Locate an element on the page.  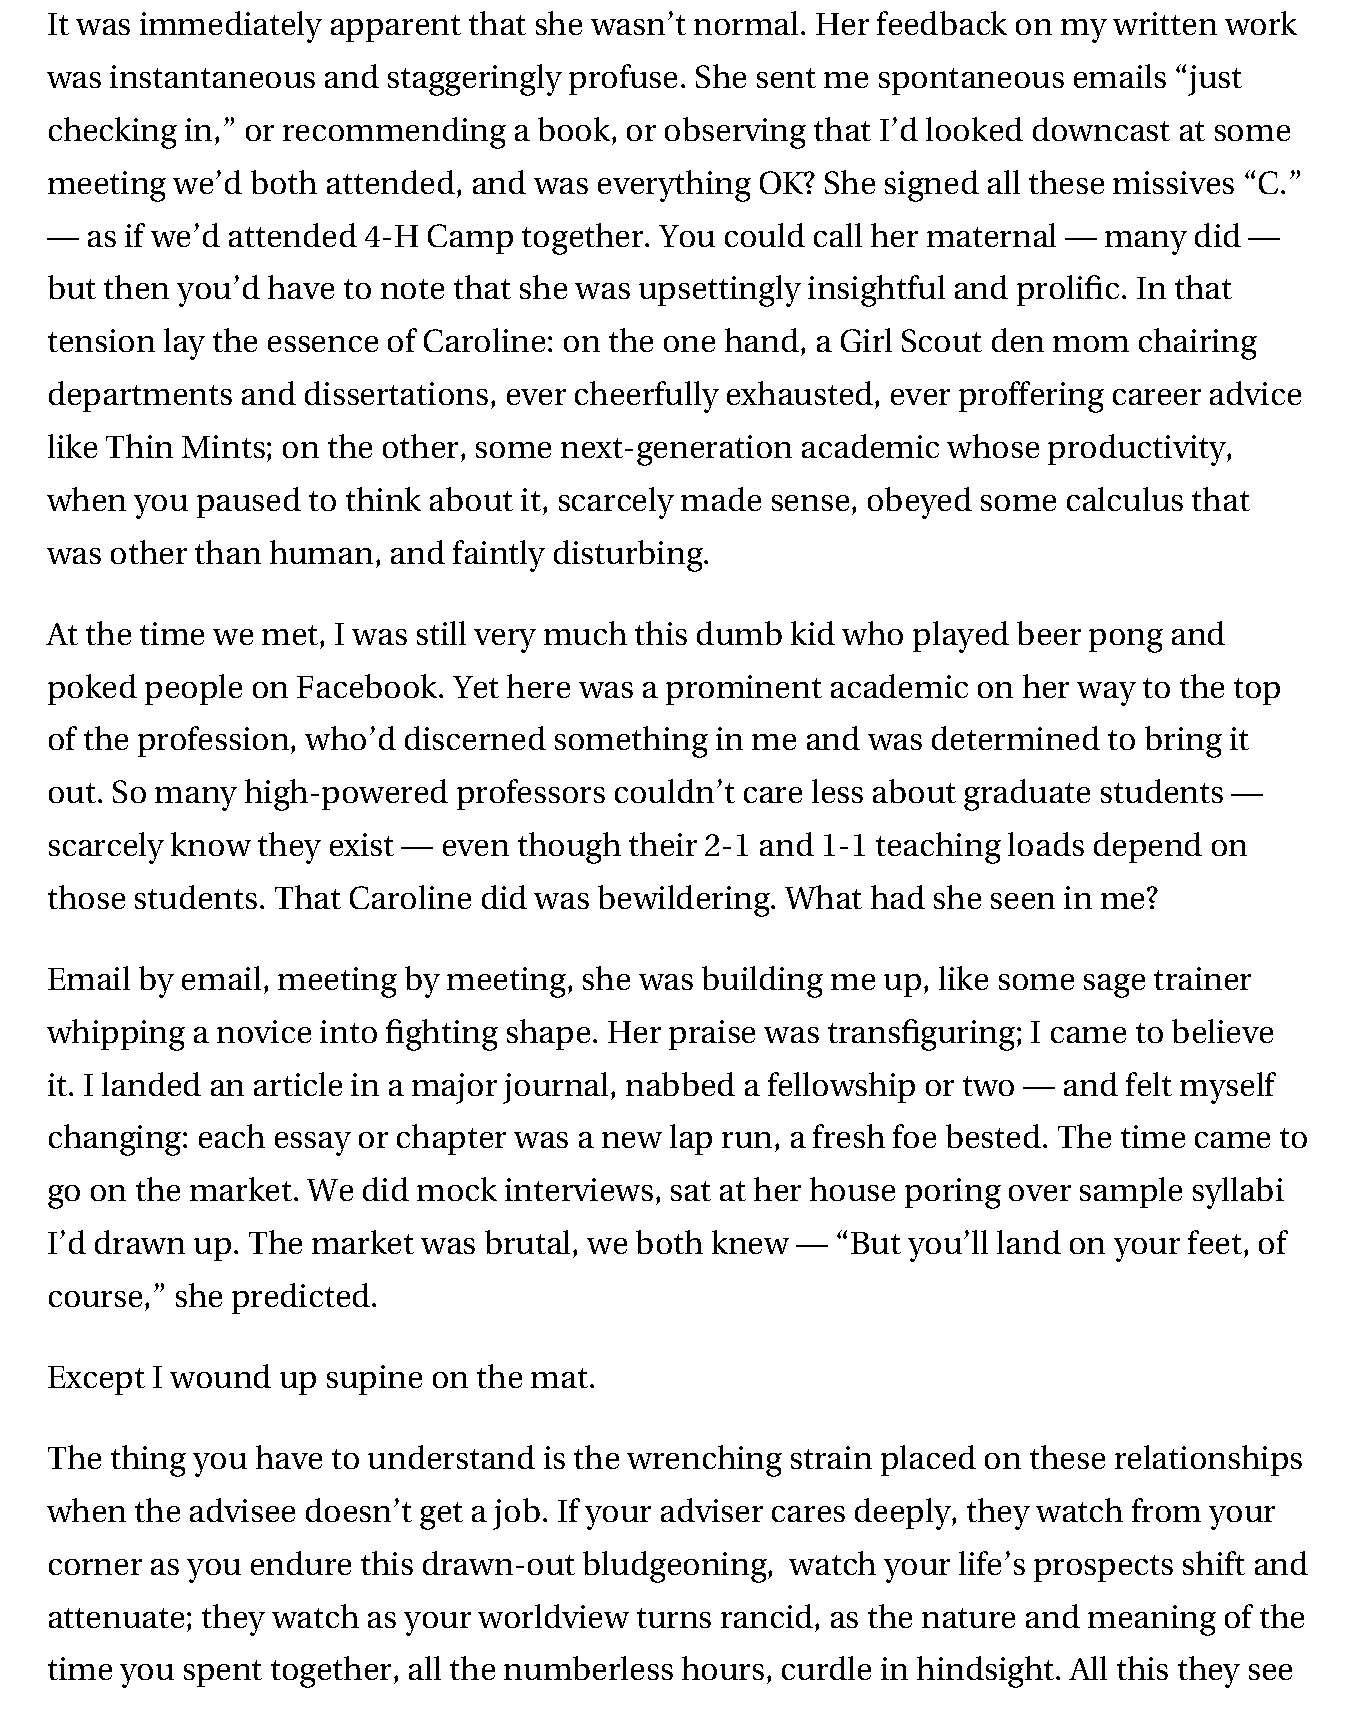
depend is located at coordinates (1148, 847).
